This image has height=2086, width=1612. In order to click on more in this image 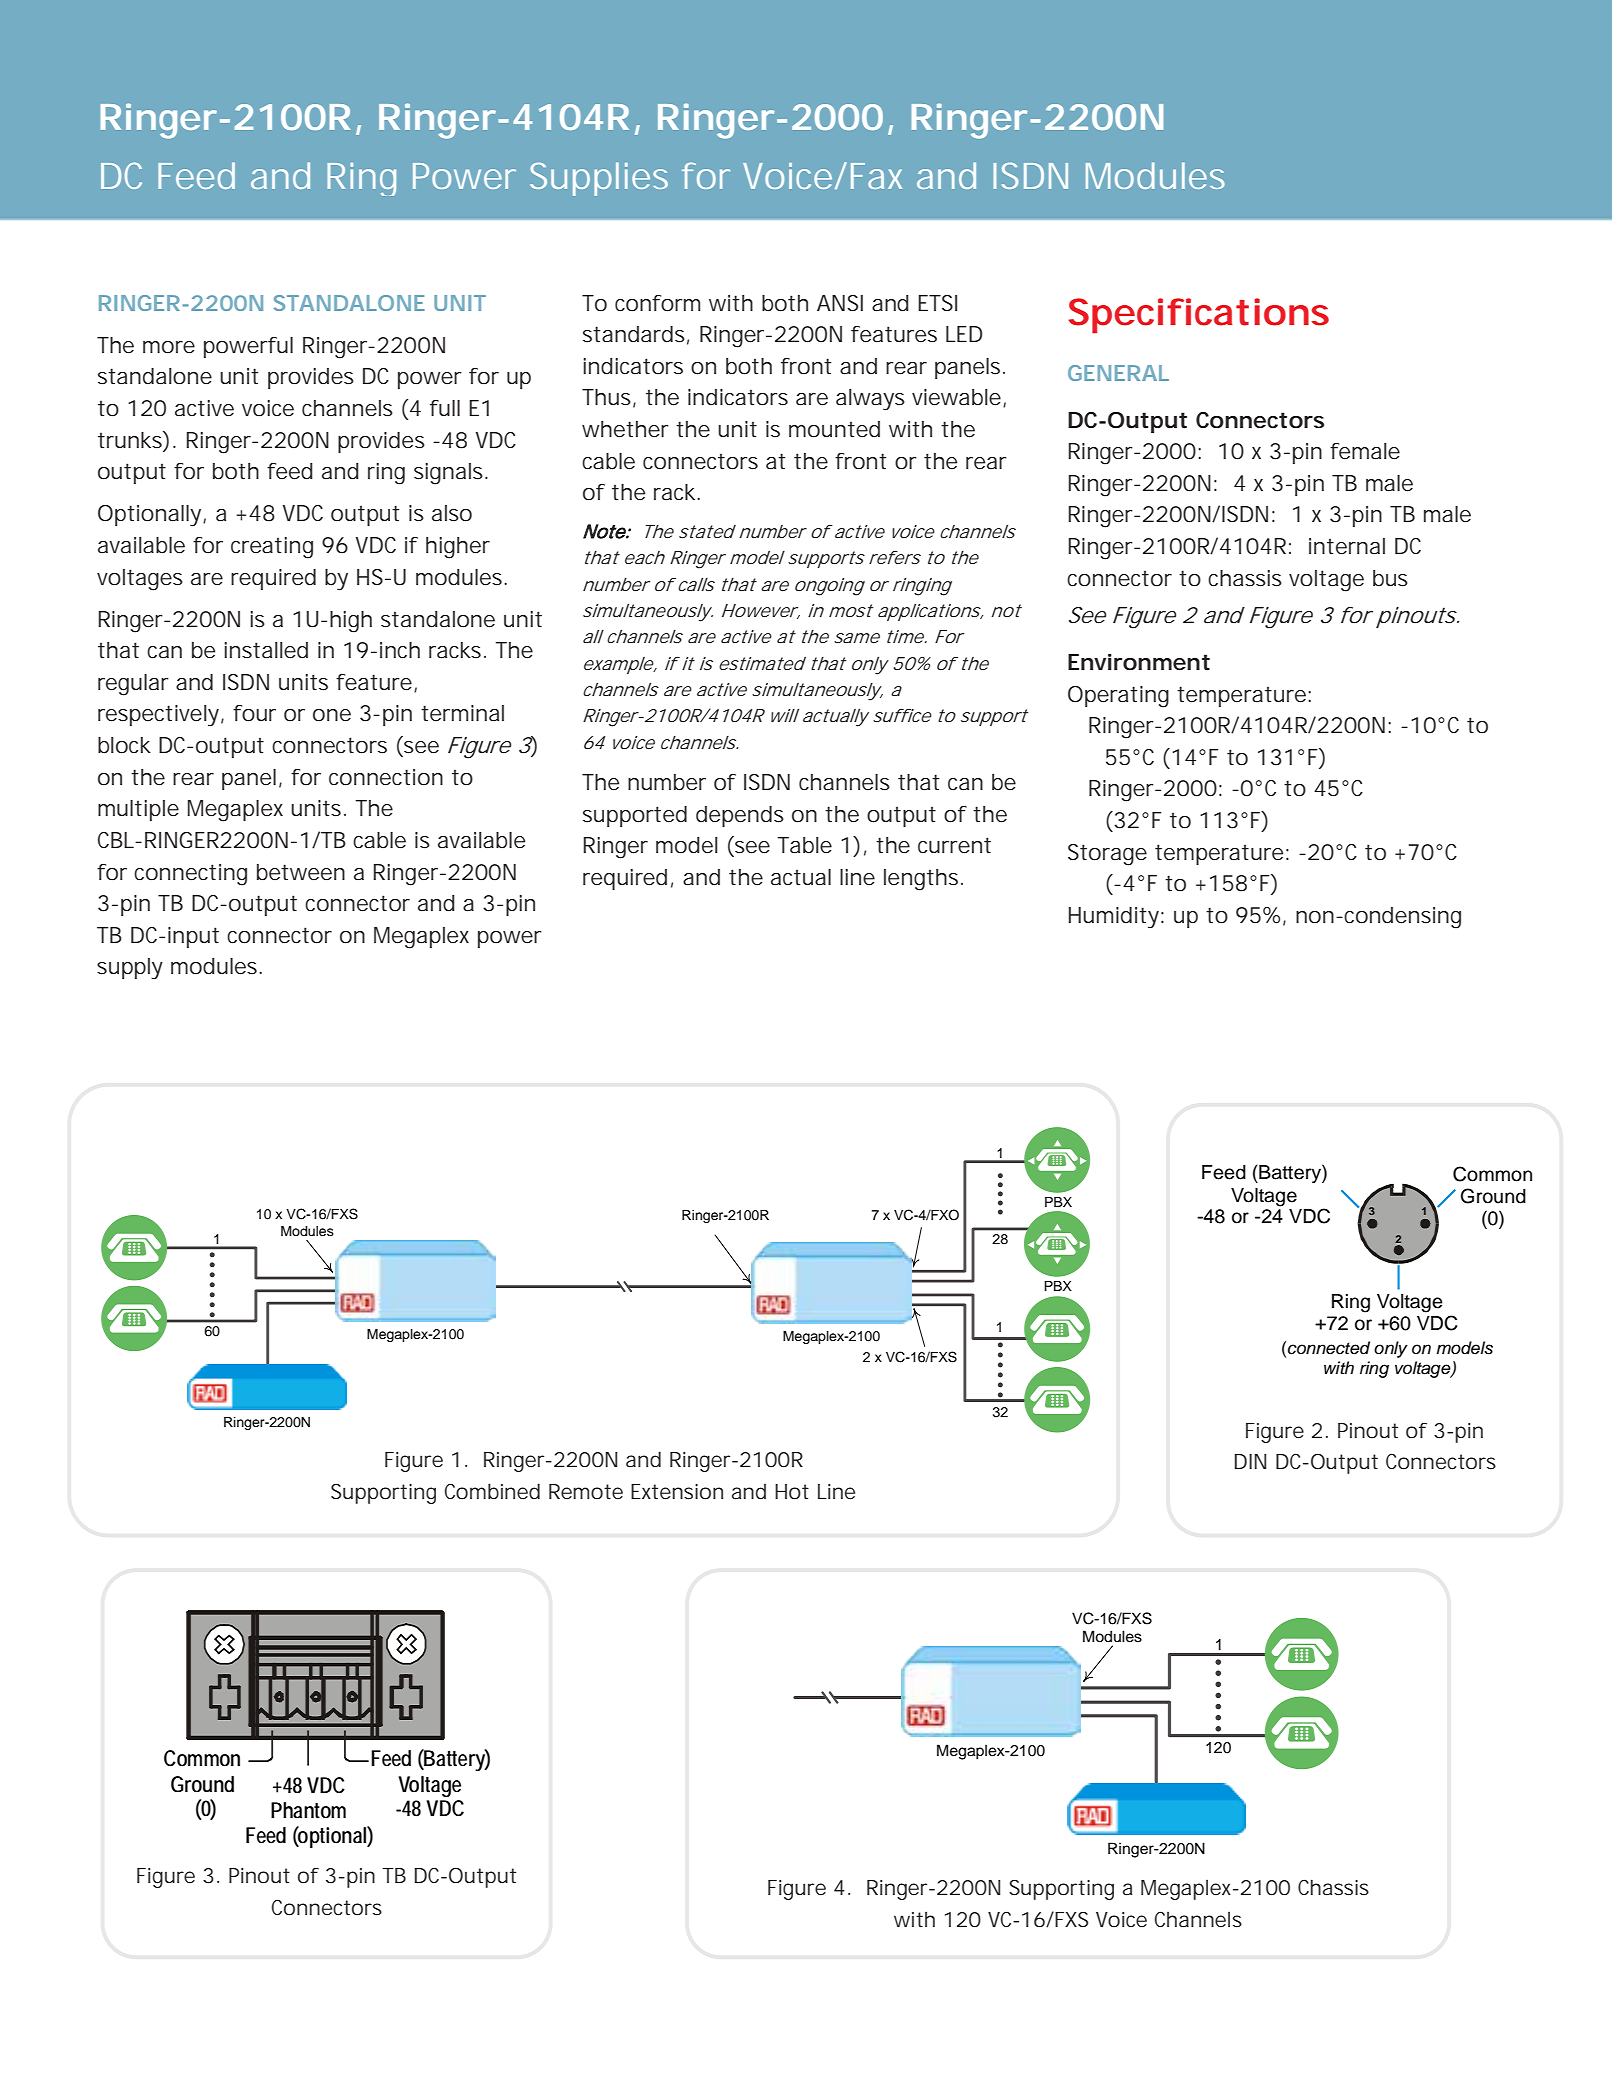, I will do `click(169, 347)`.
